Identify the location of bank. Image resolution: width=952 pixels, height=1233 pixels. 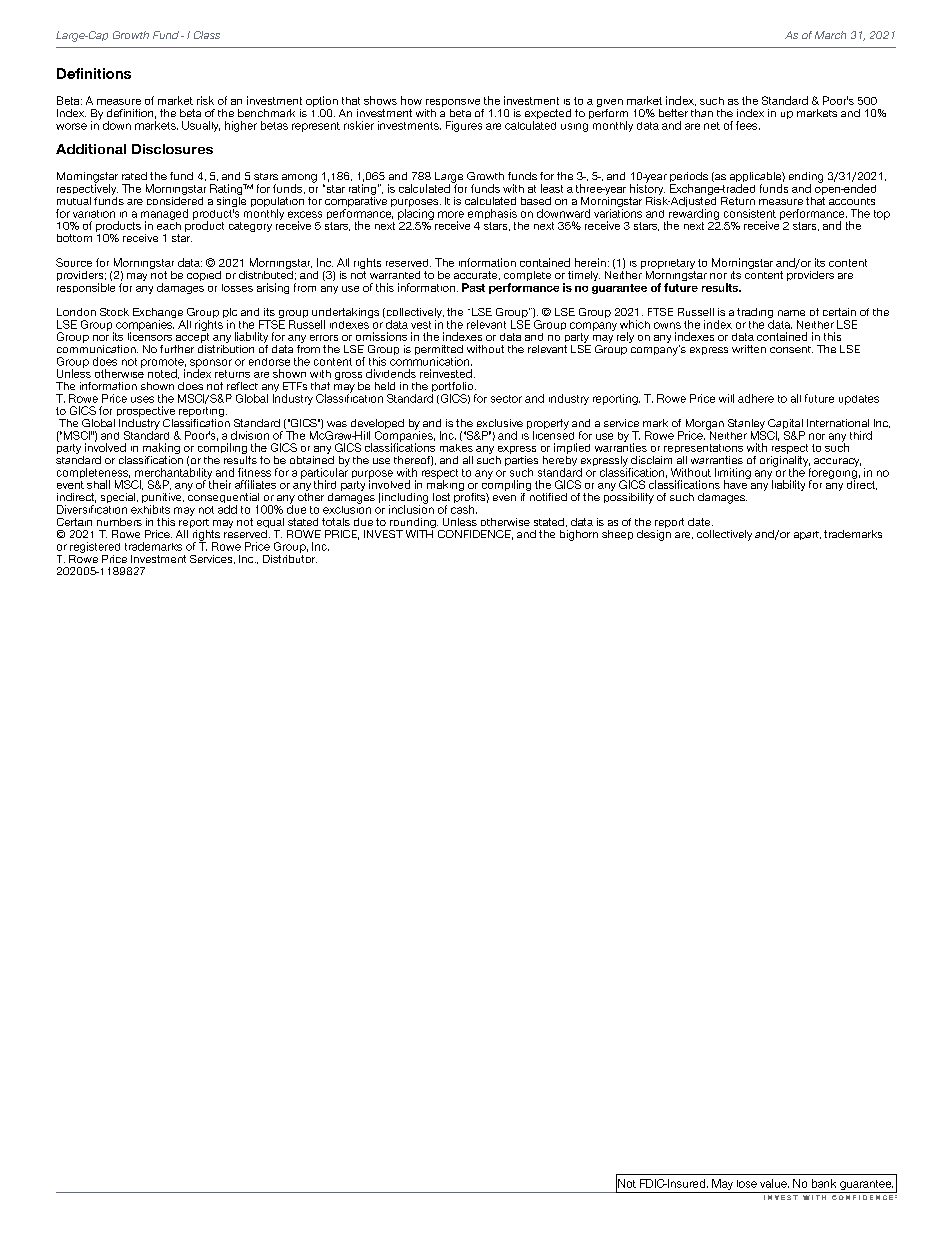
(824, 1183).
